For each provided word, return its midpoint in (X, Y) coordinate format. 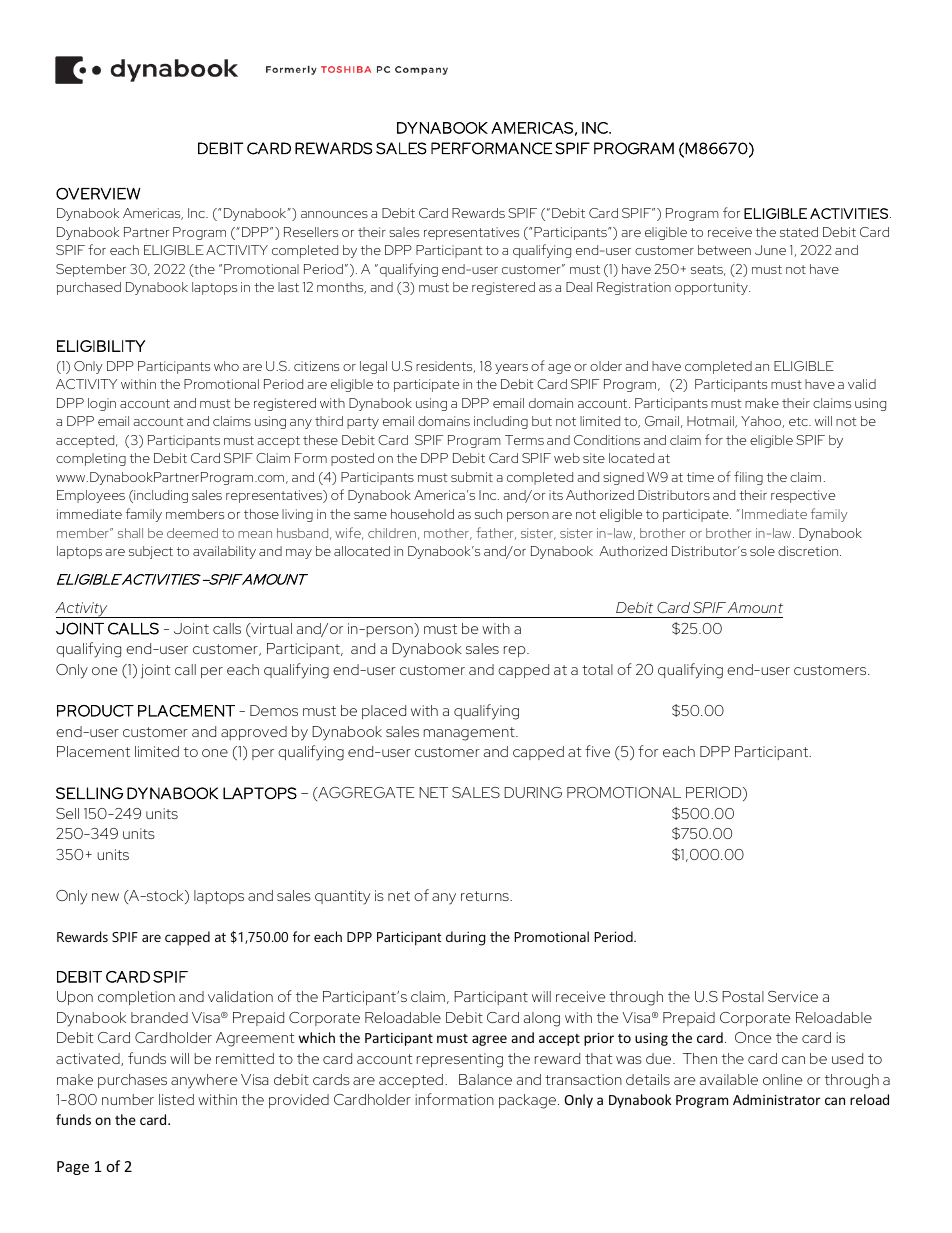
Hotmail (711, 422)
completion (136, 998)
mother (447, 534)
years (511, 369)
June (770, 250)
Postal (743, 996)
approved (254, 733)
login (102, 404)
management (470, 734)
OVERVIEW (98, 194)
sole (762, 551)
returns (486, 896)
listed (176, 1099)
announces (334, 214)
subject (151, 552)
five (597, 751)
